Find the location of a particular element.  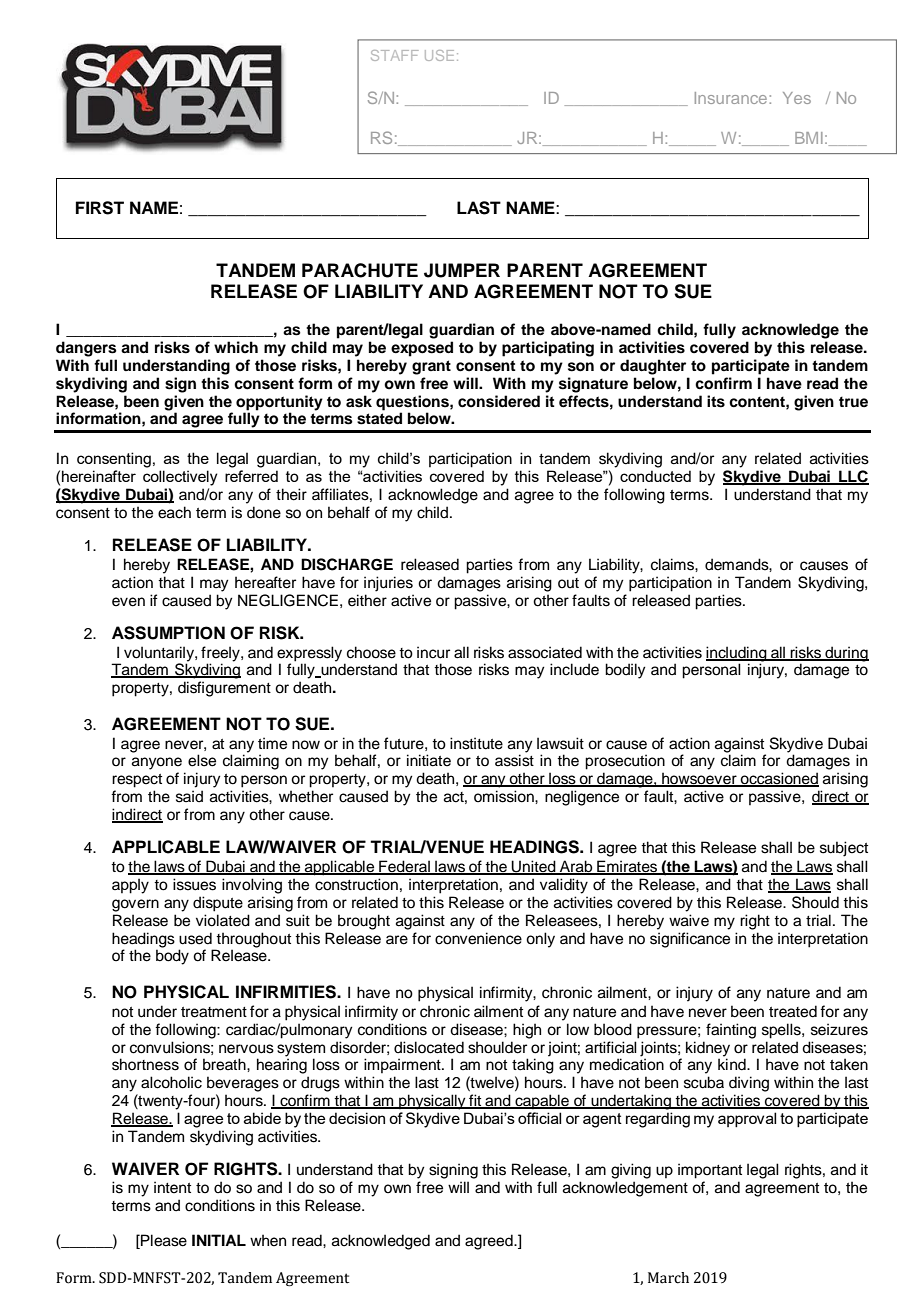

INITIAL is located at coordinates (219, 1240).
